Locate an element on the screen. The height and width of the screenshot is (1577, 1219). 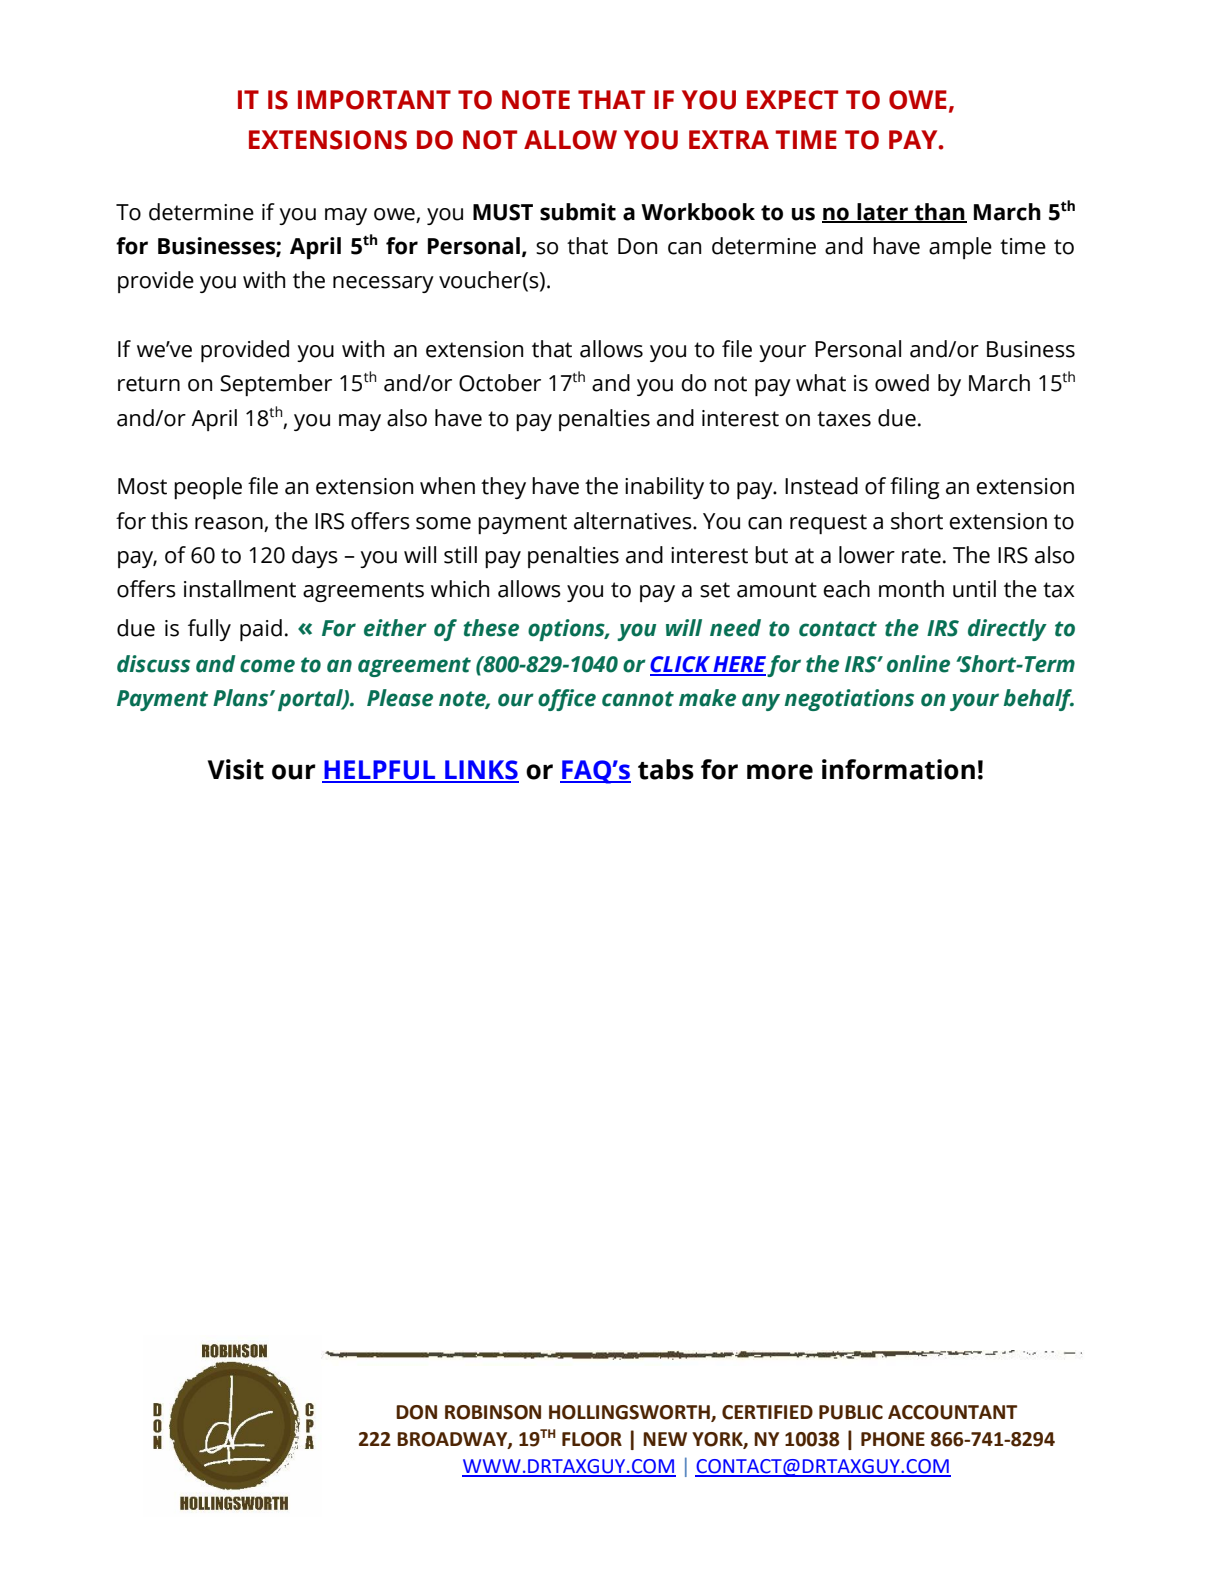
PHONE is located at coordinates (893, 1439).
